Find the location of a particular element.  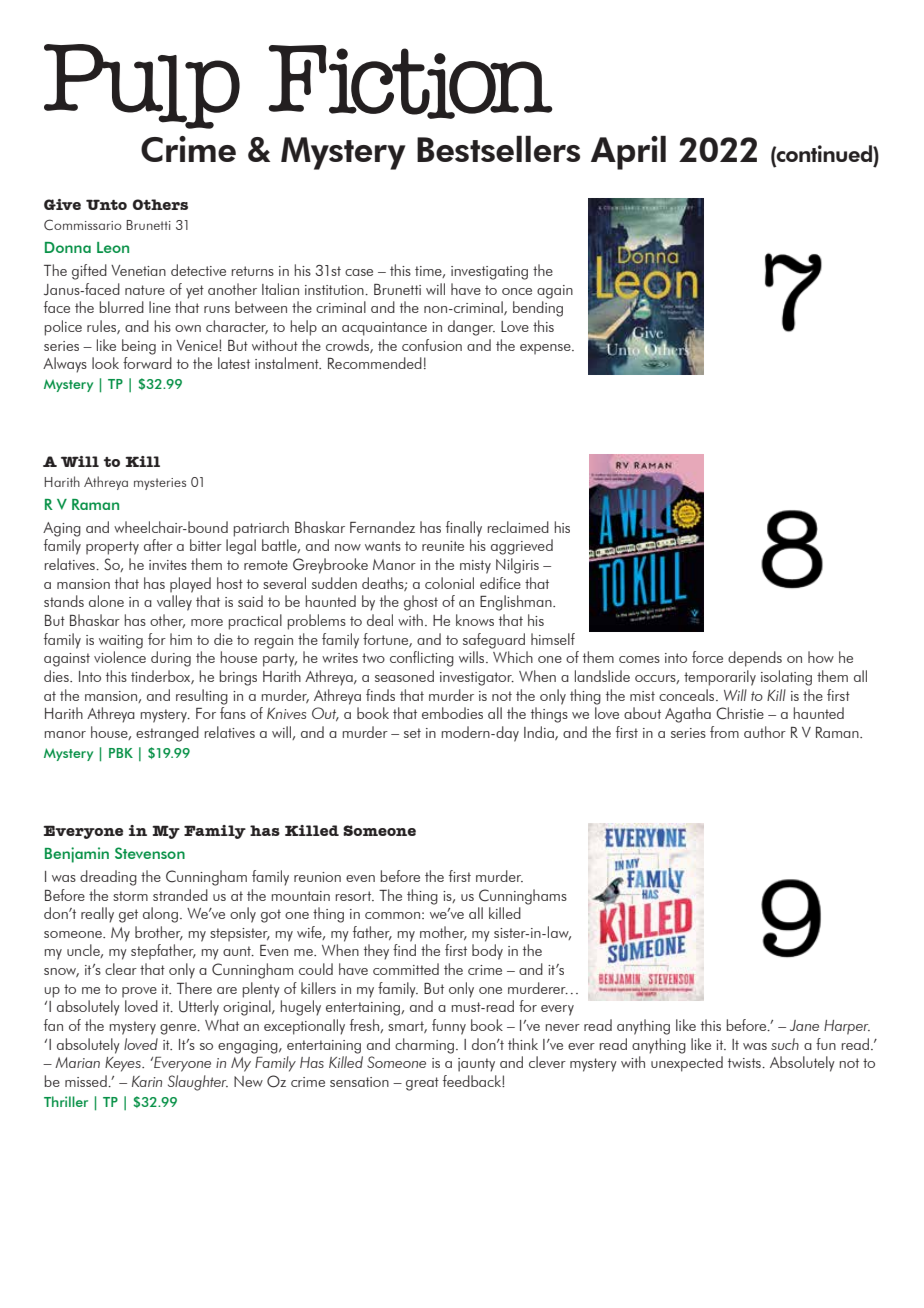

forward is located at coordinates (147, 363).
